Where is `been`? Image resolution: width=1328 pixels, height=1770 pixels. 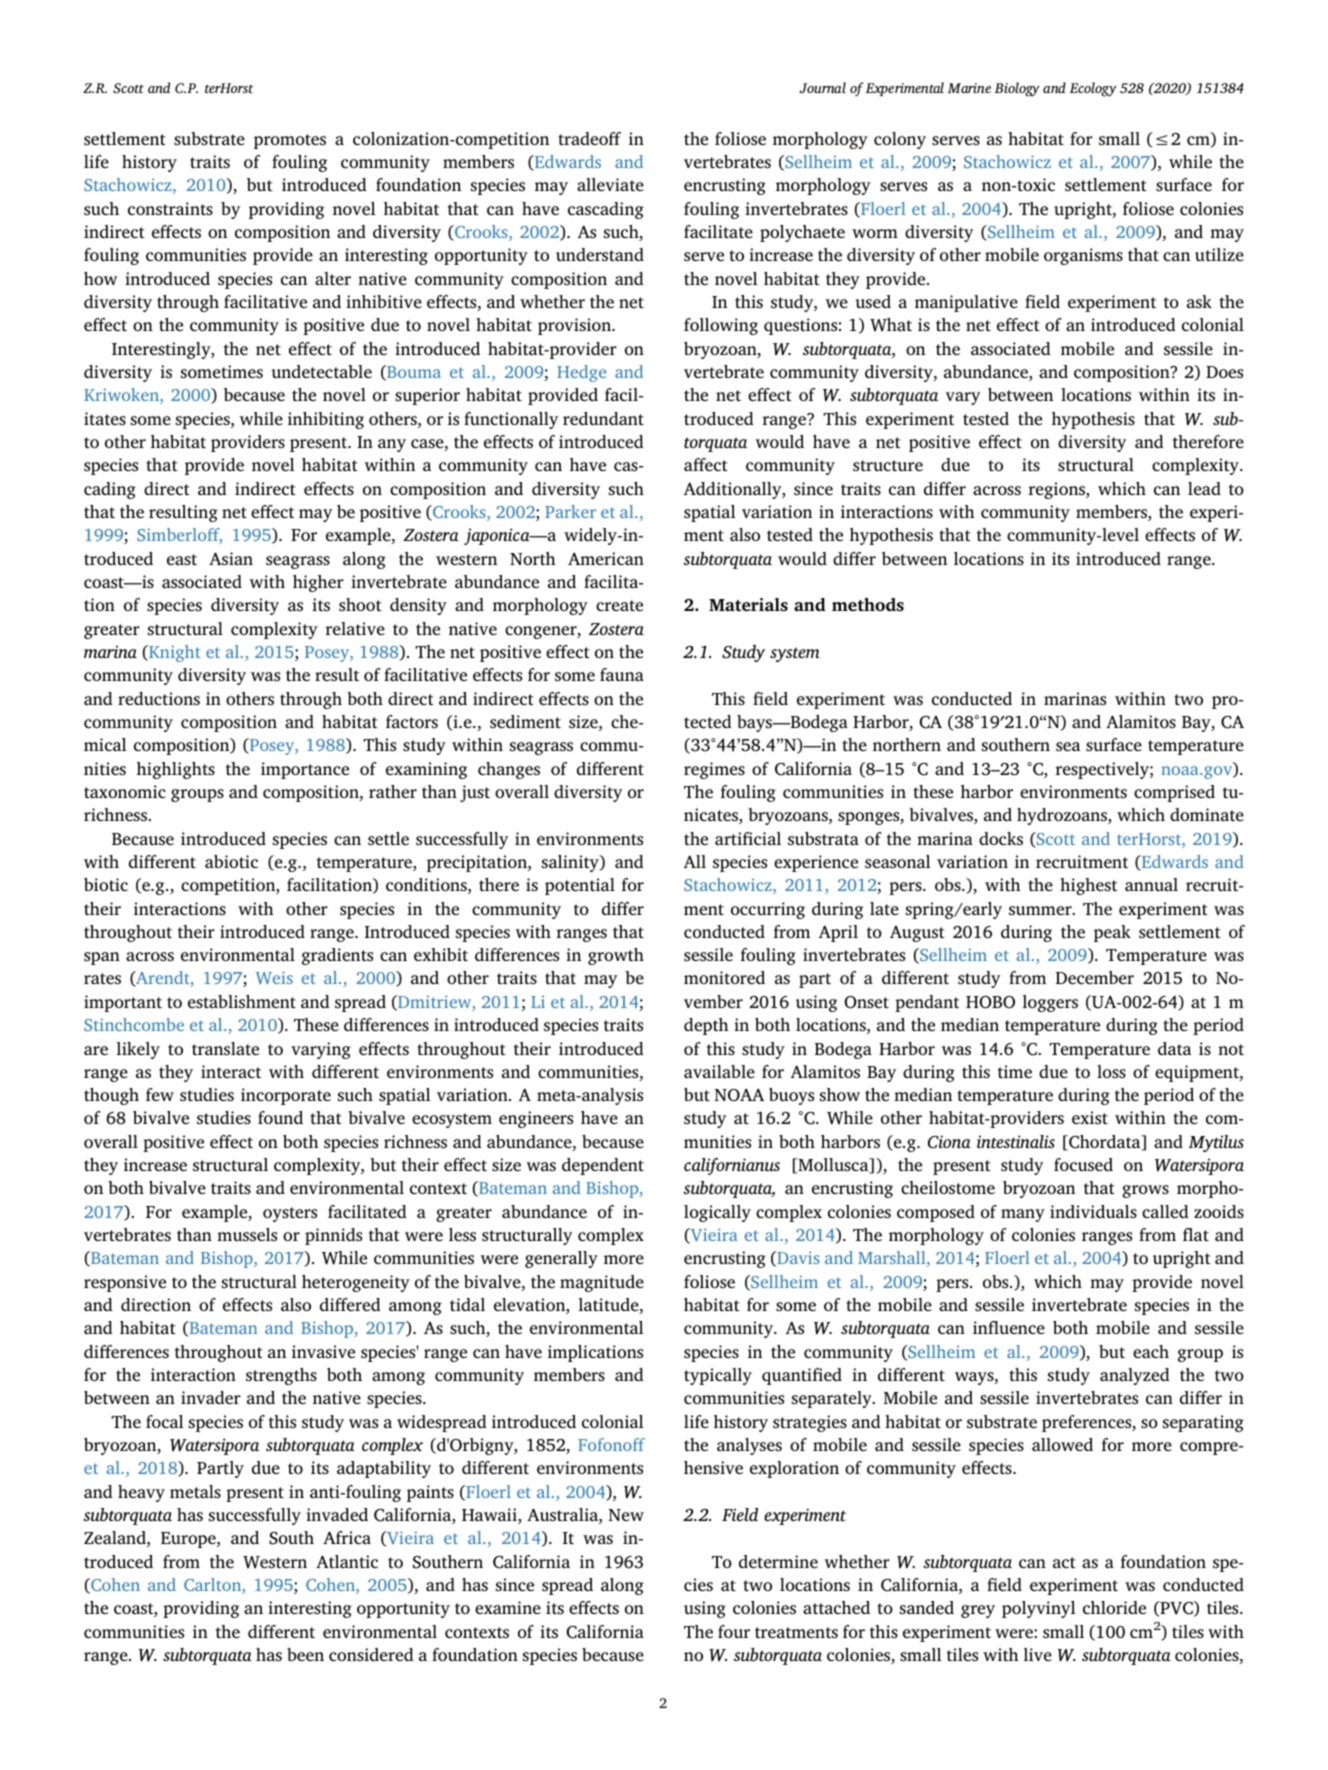 been is located at coordinates (305, 1654).
